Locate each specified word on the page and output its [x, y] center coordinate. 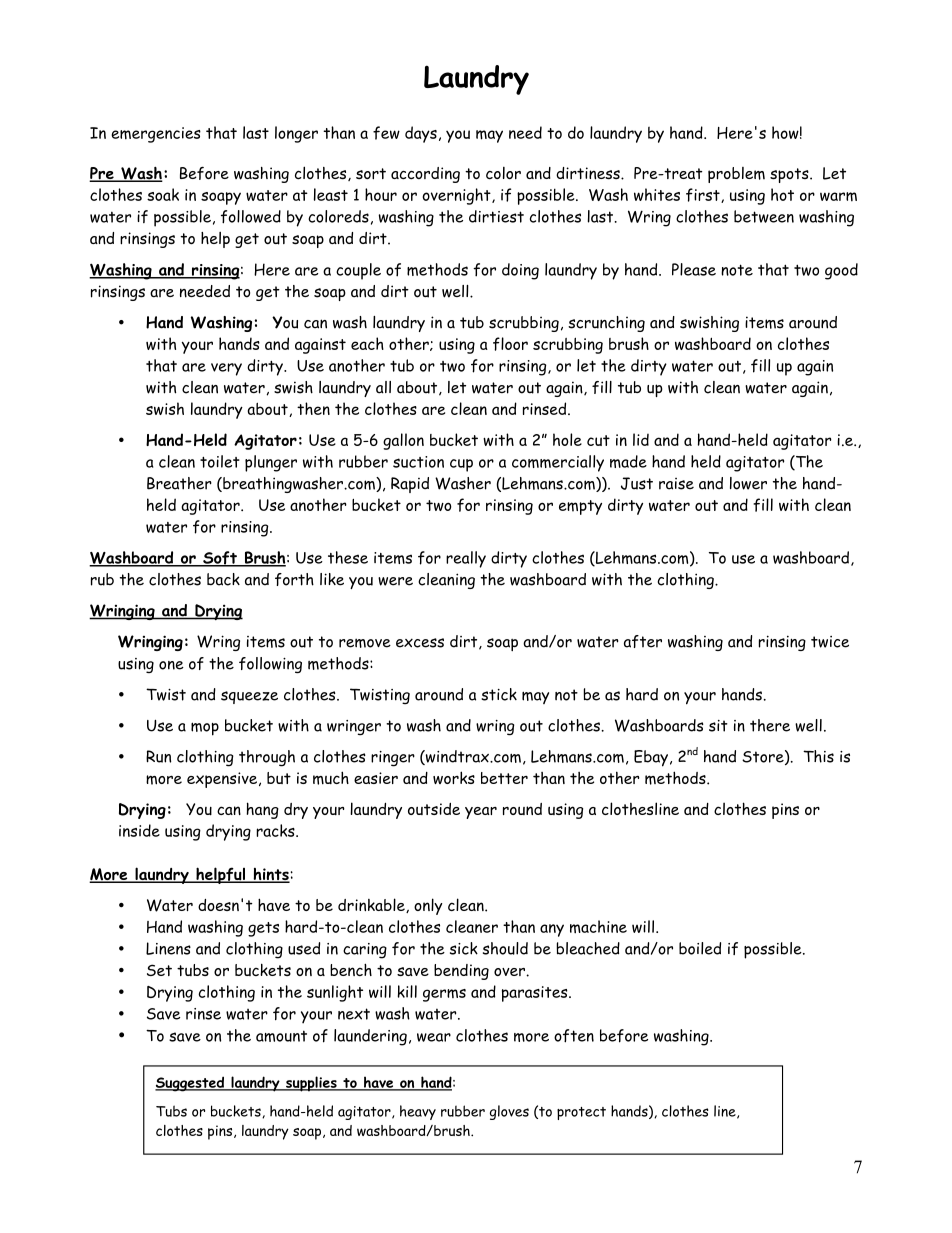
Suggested [191, 1084]
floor [510, 344]
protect [581, 1113]
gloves [509, 1112]
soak [163, 194]
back [223, 579]
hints [270, 875]
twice [830, 642]
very [226, 369]
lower [748, 483]
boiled [700, 948]
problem [736, 175]
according [425, 175]
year [481, 813]
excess [420, 643]
